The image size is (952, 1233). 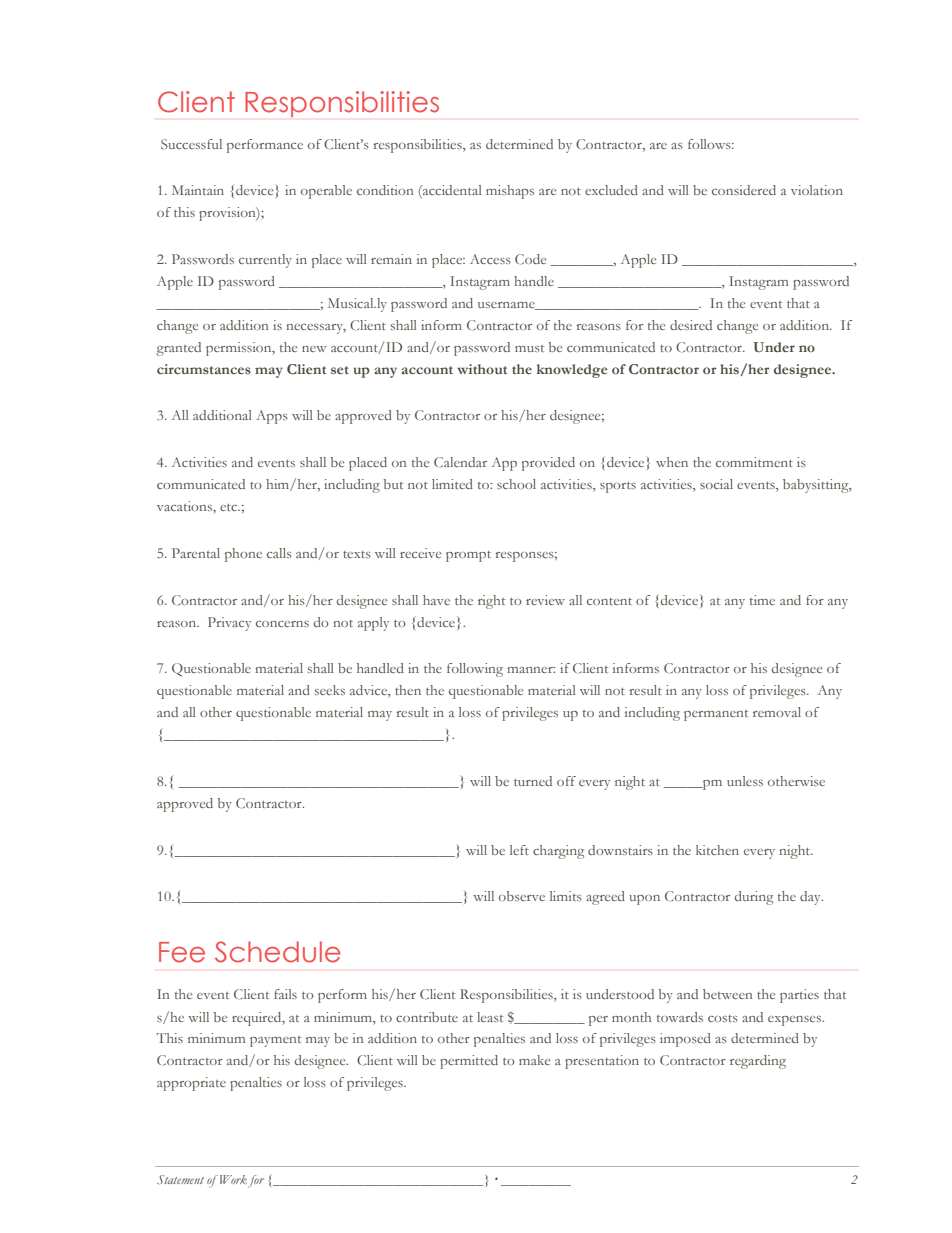 I want to click on permanent, so click(x=716, y=715).
